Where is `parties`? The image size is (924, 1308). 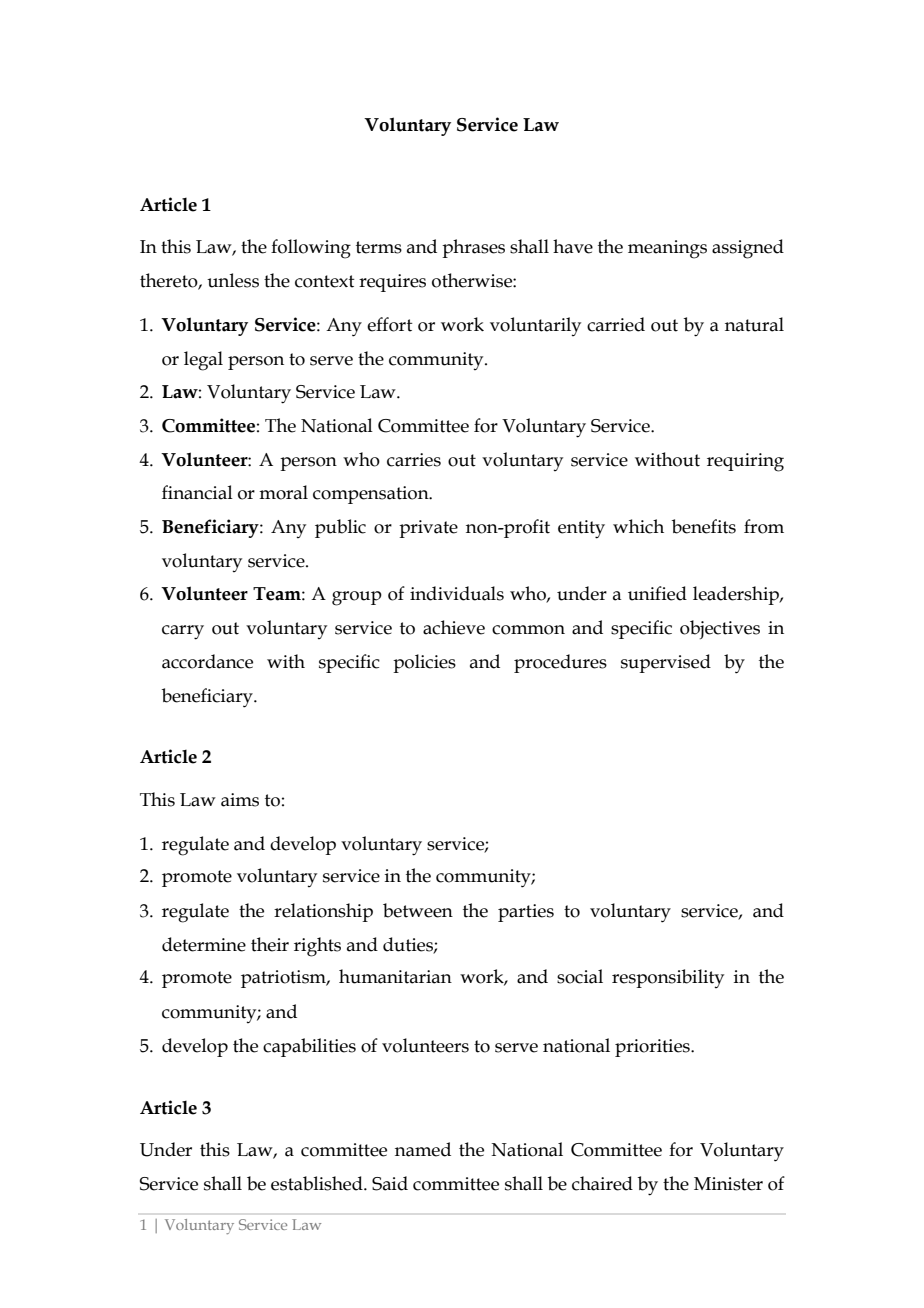
parties is located at coordinates (526, 913).
